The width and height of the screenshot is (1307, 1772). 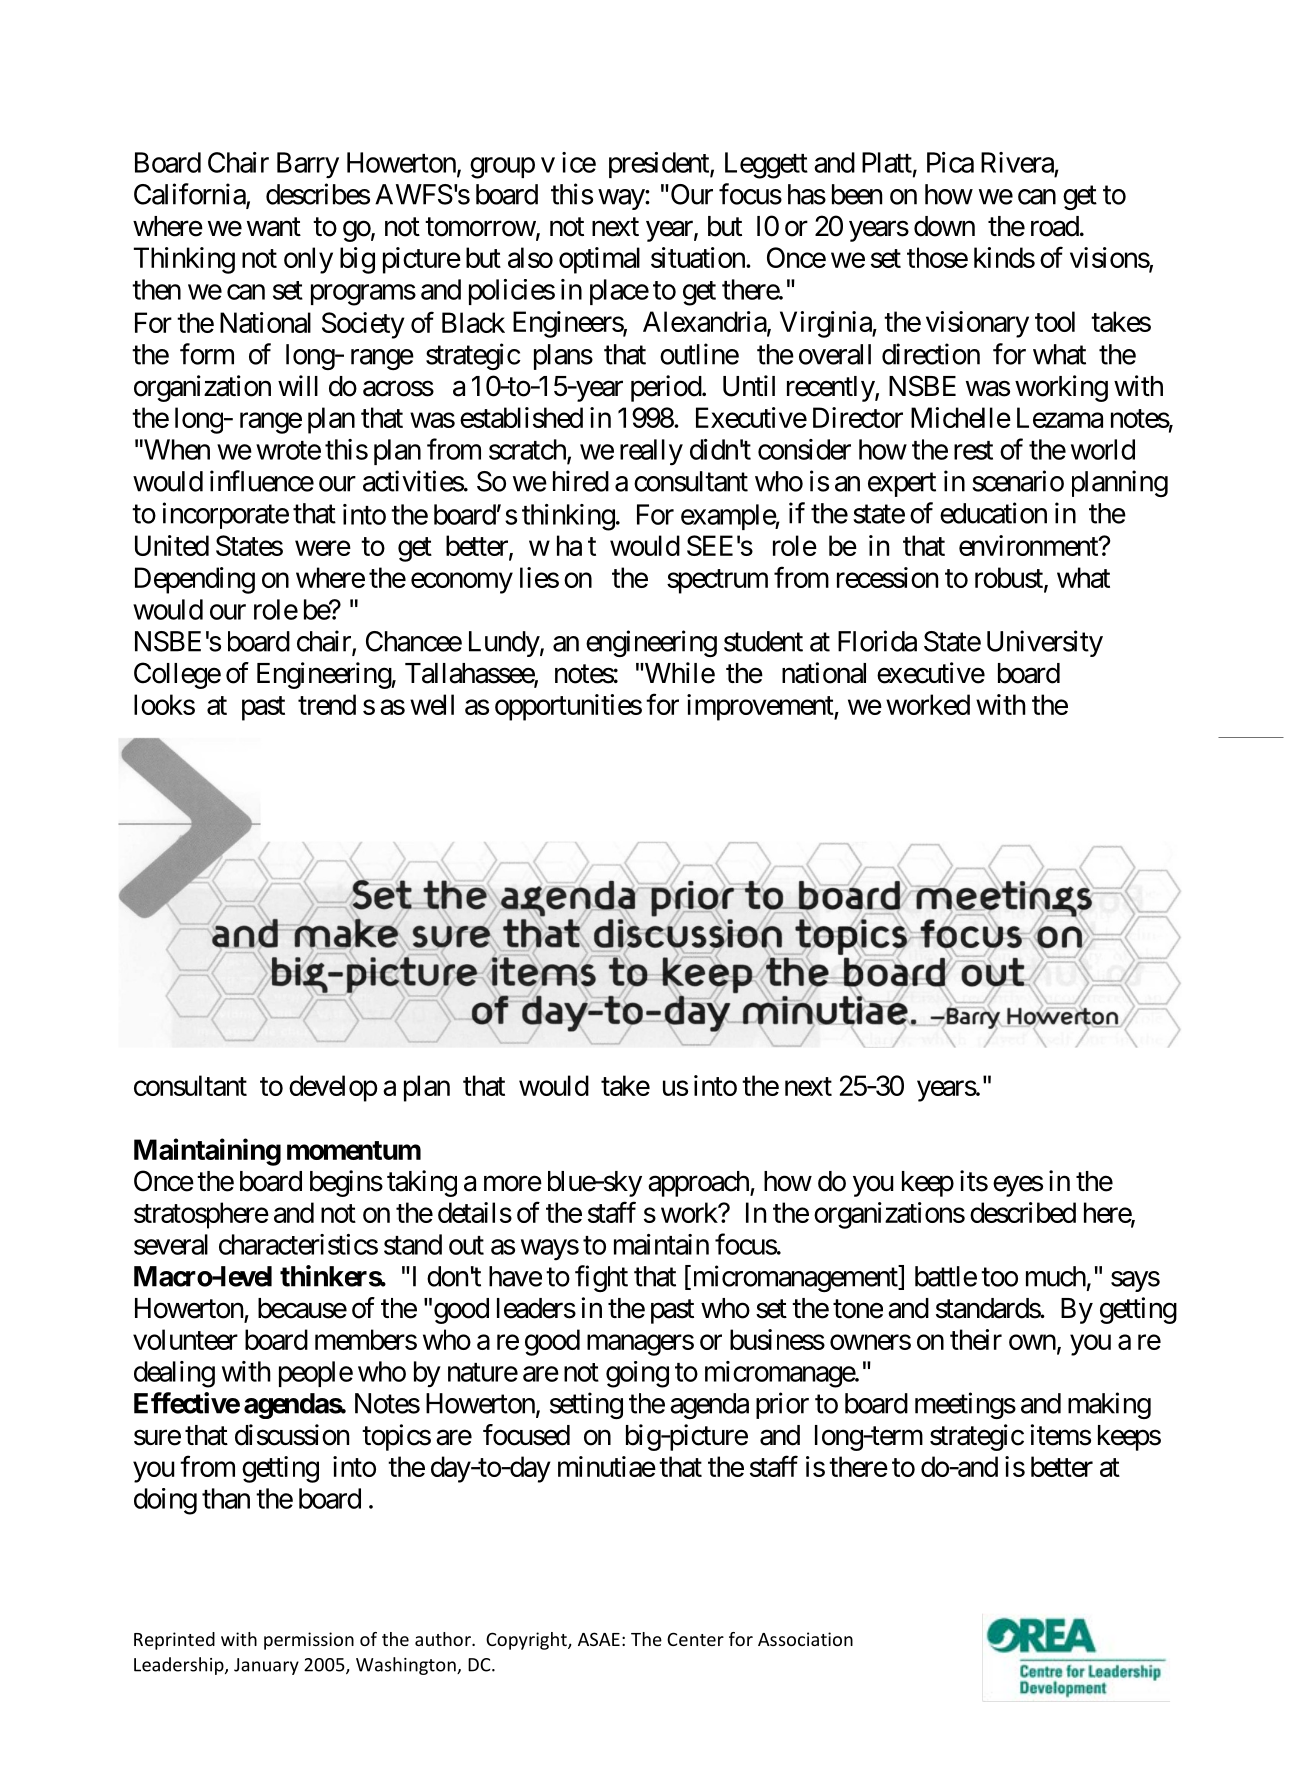 I want to click on going, so click(x=637, y=1374).
